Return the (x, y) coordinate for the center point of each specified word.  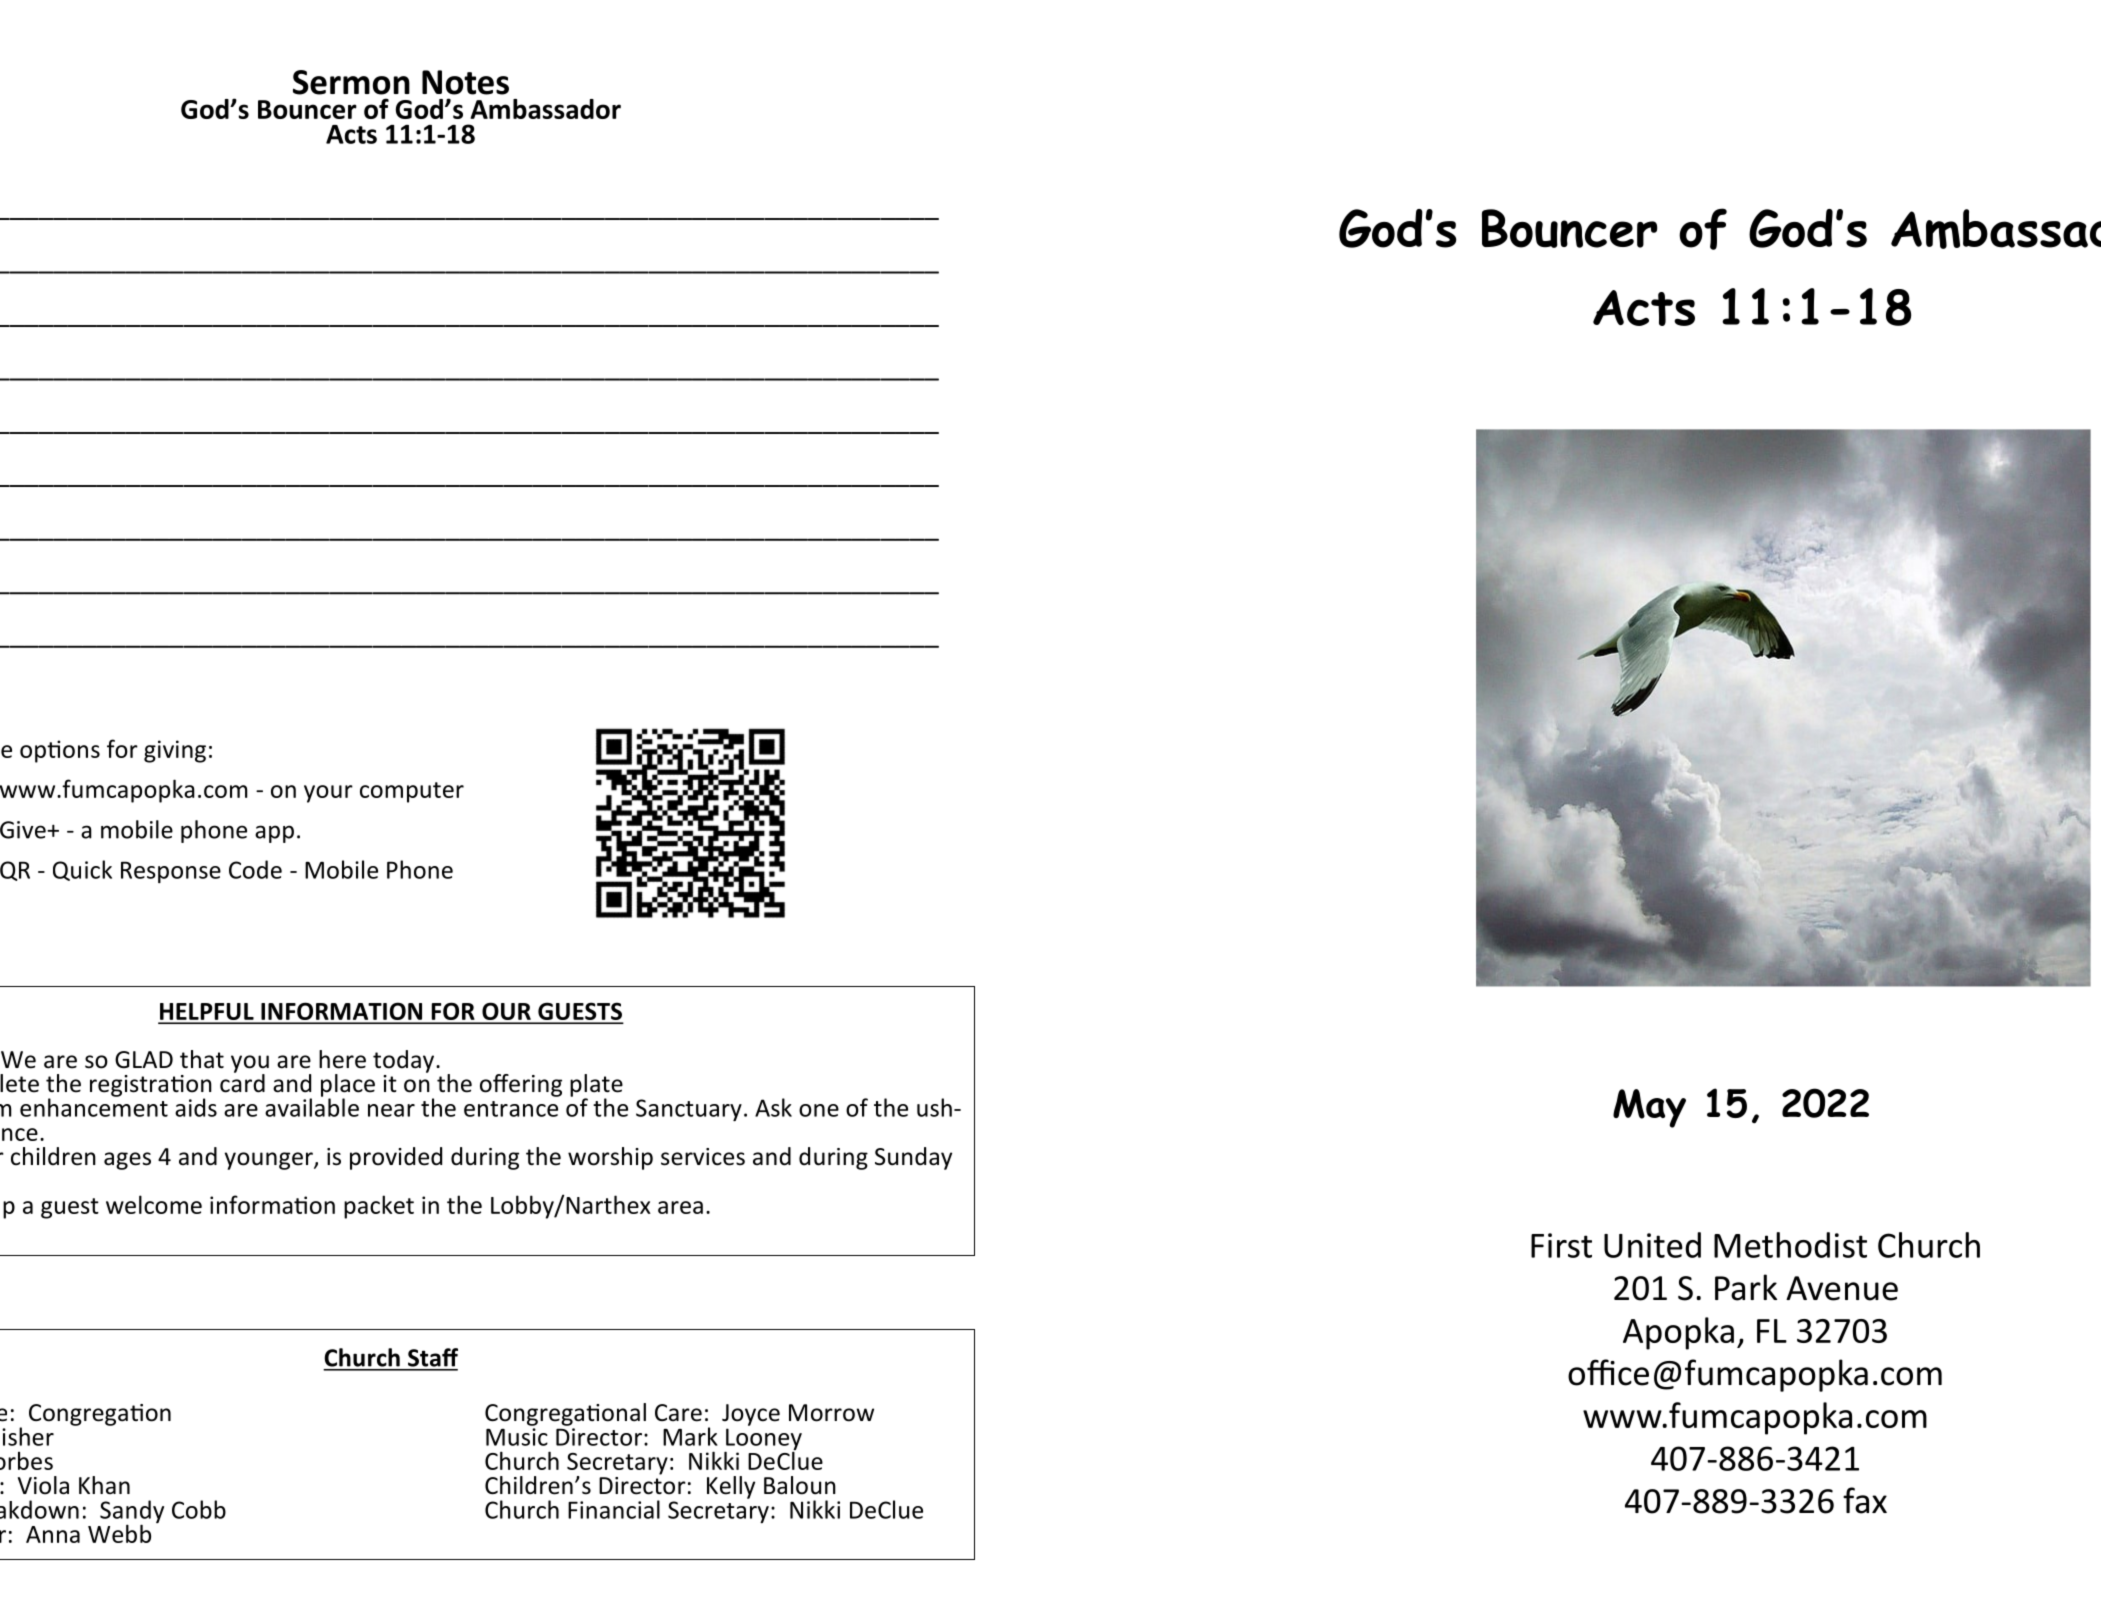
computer (412, 792)
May (1649, 1108)
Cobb (199, 1509)
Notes (465, 82)
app (274, 834)
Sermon (351, 82)
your (328, 794)
